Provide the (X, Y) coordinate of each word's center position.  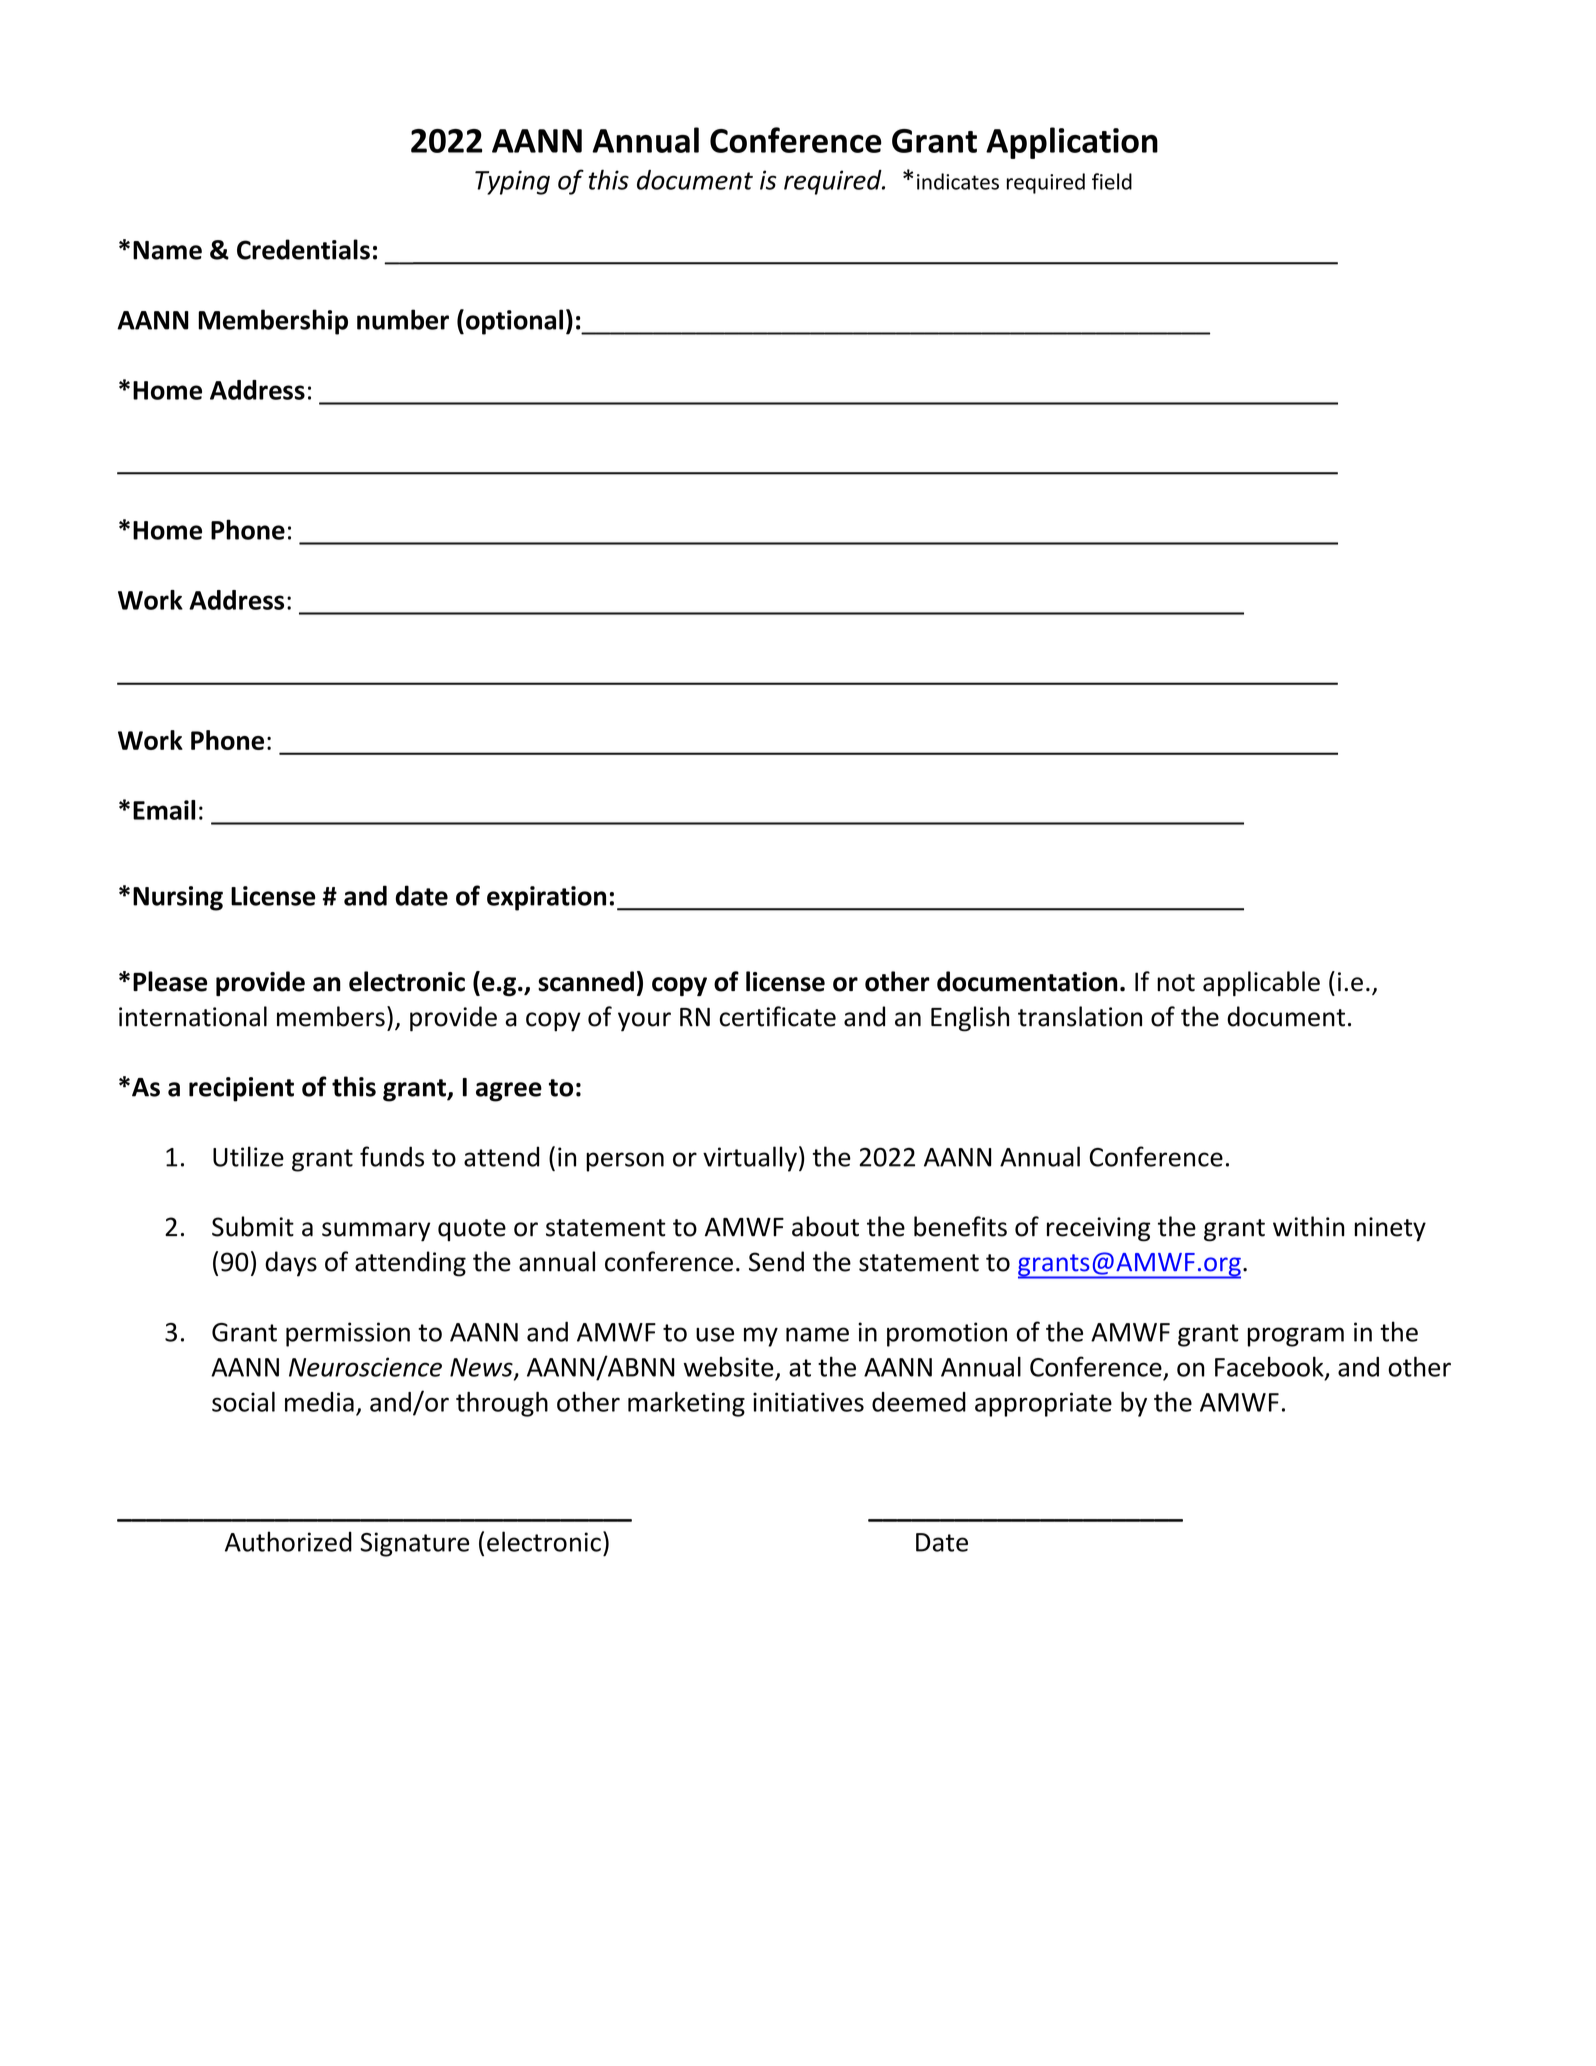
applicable (1261, 983)
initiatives (808, 1402)
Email (164, 810)
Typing (512, 182)
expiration (546, 898)
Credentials (303, 249)
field (1112, 181)
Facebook (1270, 1367)
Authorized (288, 1541)
